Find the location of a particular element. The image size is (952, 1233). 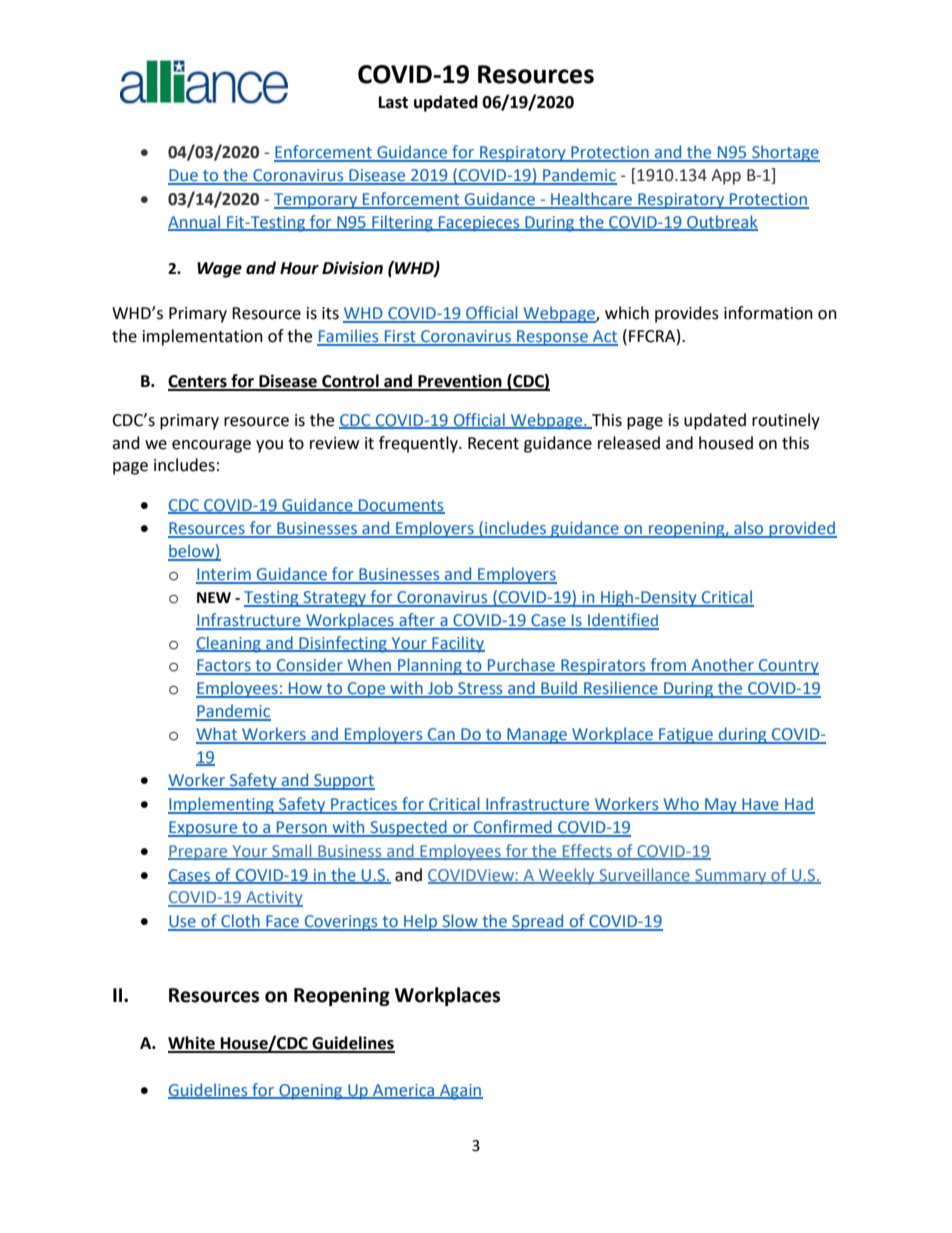

Last is located at coordinates (393, 102).
